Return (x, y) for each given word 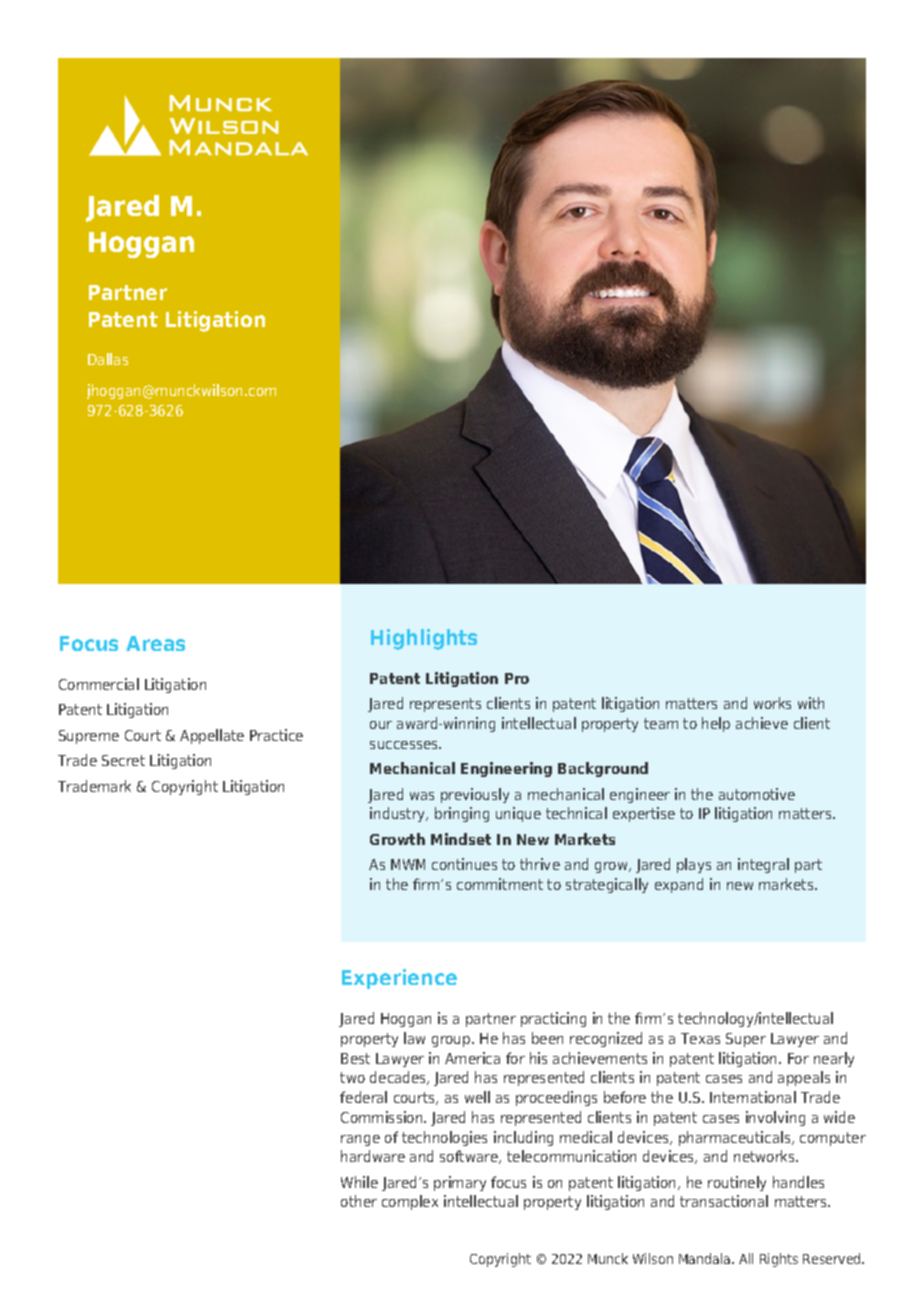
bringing (462, 814)
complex (410, 1202)
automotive (757, 794)
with (811, 703)
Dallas (108, 359)
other (359, 1201)
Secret (123, 760)
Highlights (424, 639)
